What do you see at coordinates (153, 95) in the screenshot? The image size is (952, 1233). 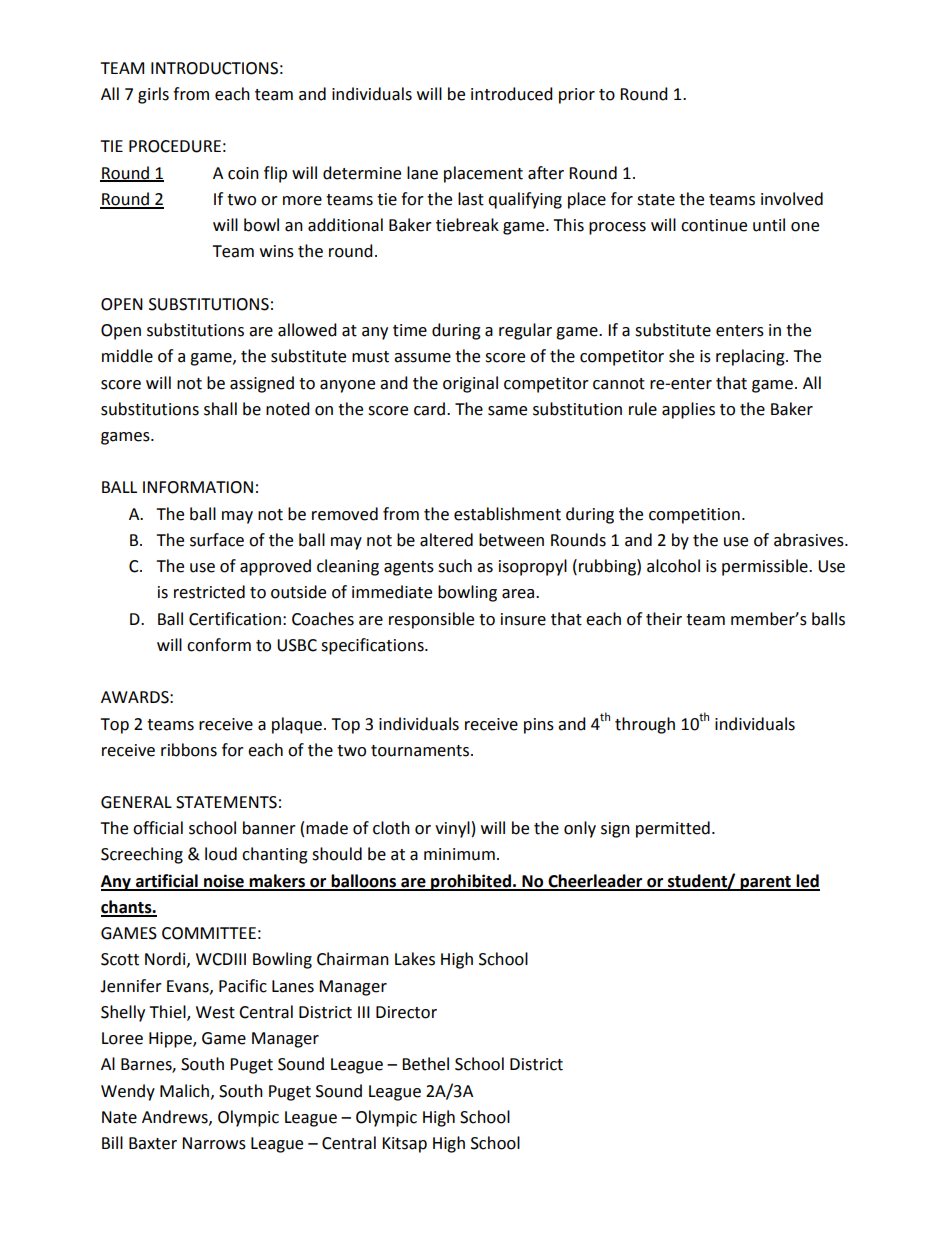 I see `girls` at bounding box center [153, 95].
